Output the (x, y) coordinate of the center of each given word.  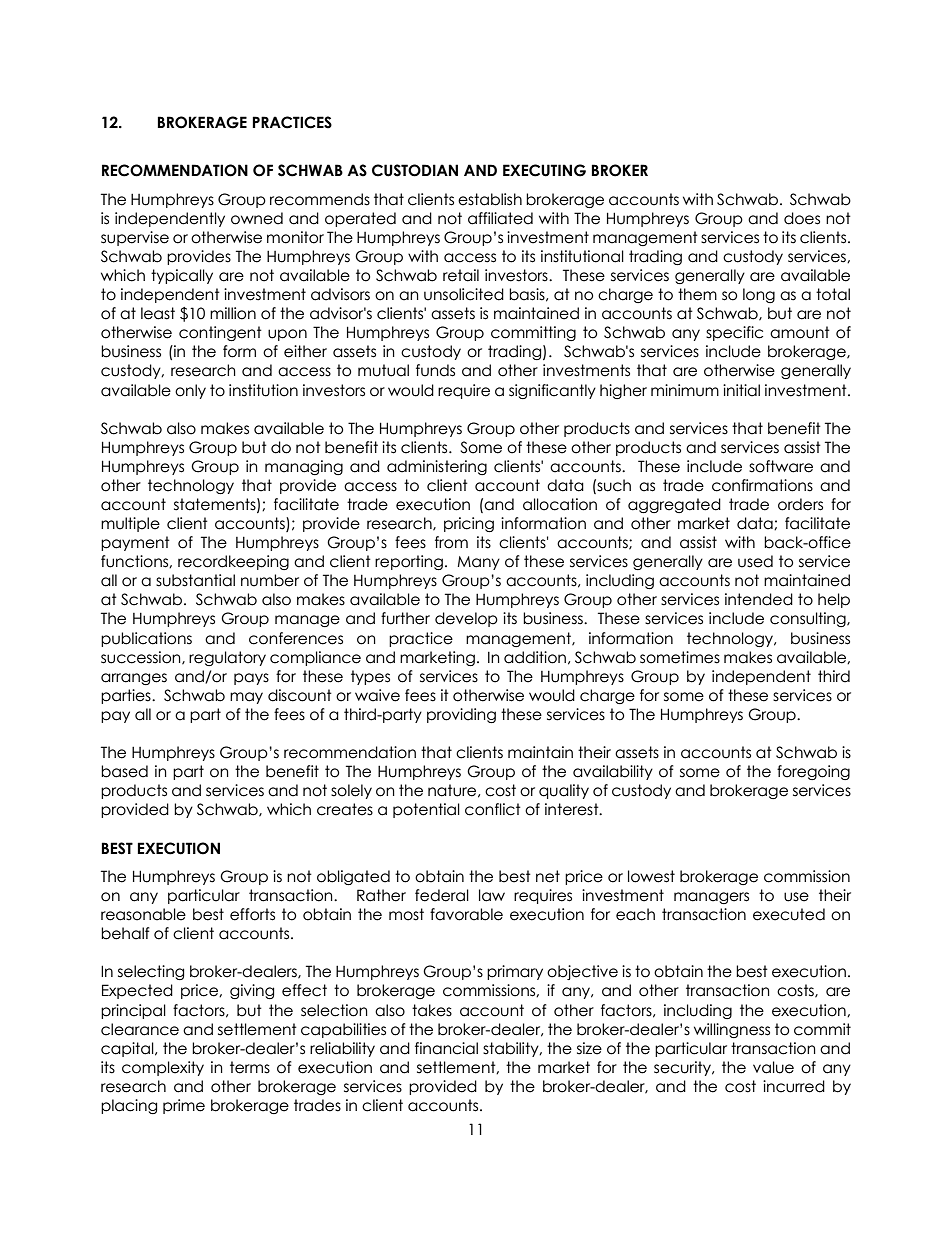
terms (250, 1067)
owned (257, 218)
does (802, 218)
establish (490, 199)
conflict (493, 809)
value (773, 1067)
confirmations (762, 485)
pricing (469, 524)
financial (446, 1048)
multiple (130, 524)
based (124, 771)
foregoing (813, 772)
